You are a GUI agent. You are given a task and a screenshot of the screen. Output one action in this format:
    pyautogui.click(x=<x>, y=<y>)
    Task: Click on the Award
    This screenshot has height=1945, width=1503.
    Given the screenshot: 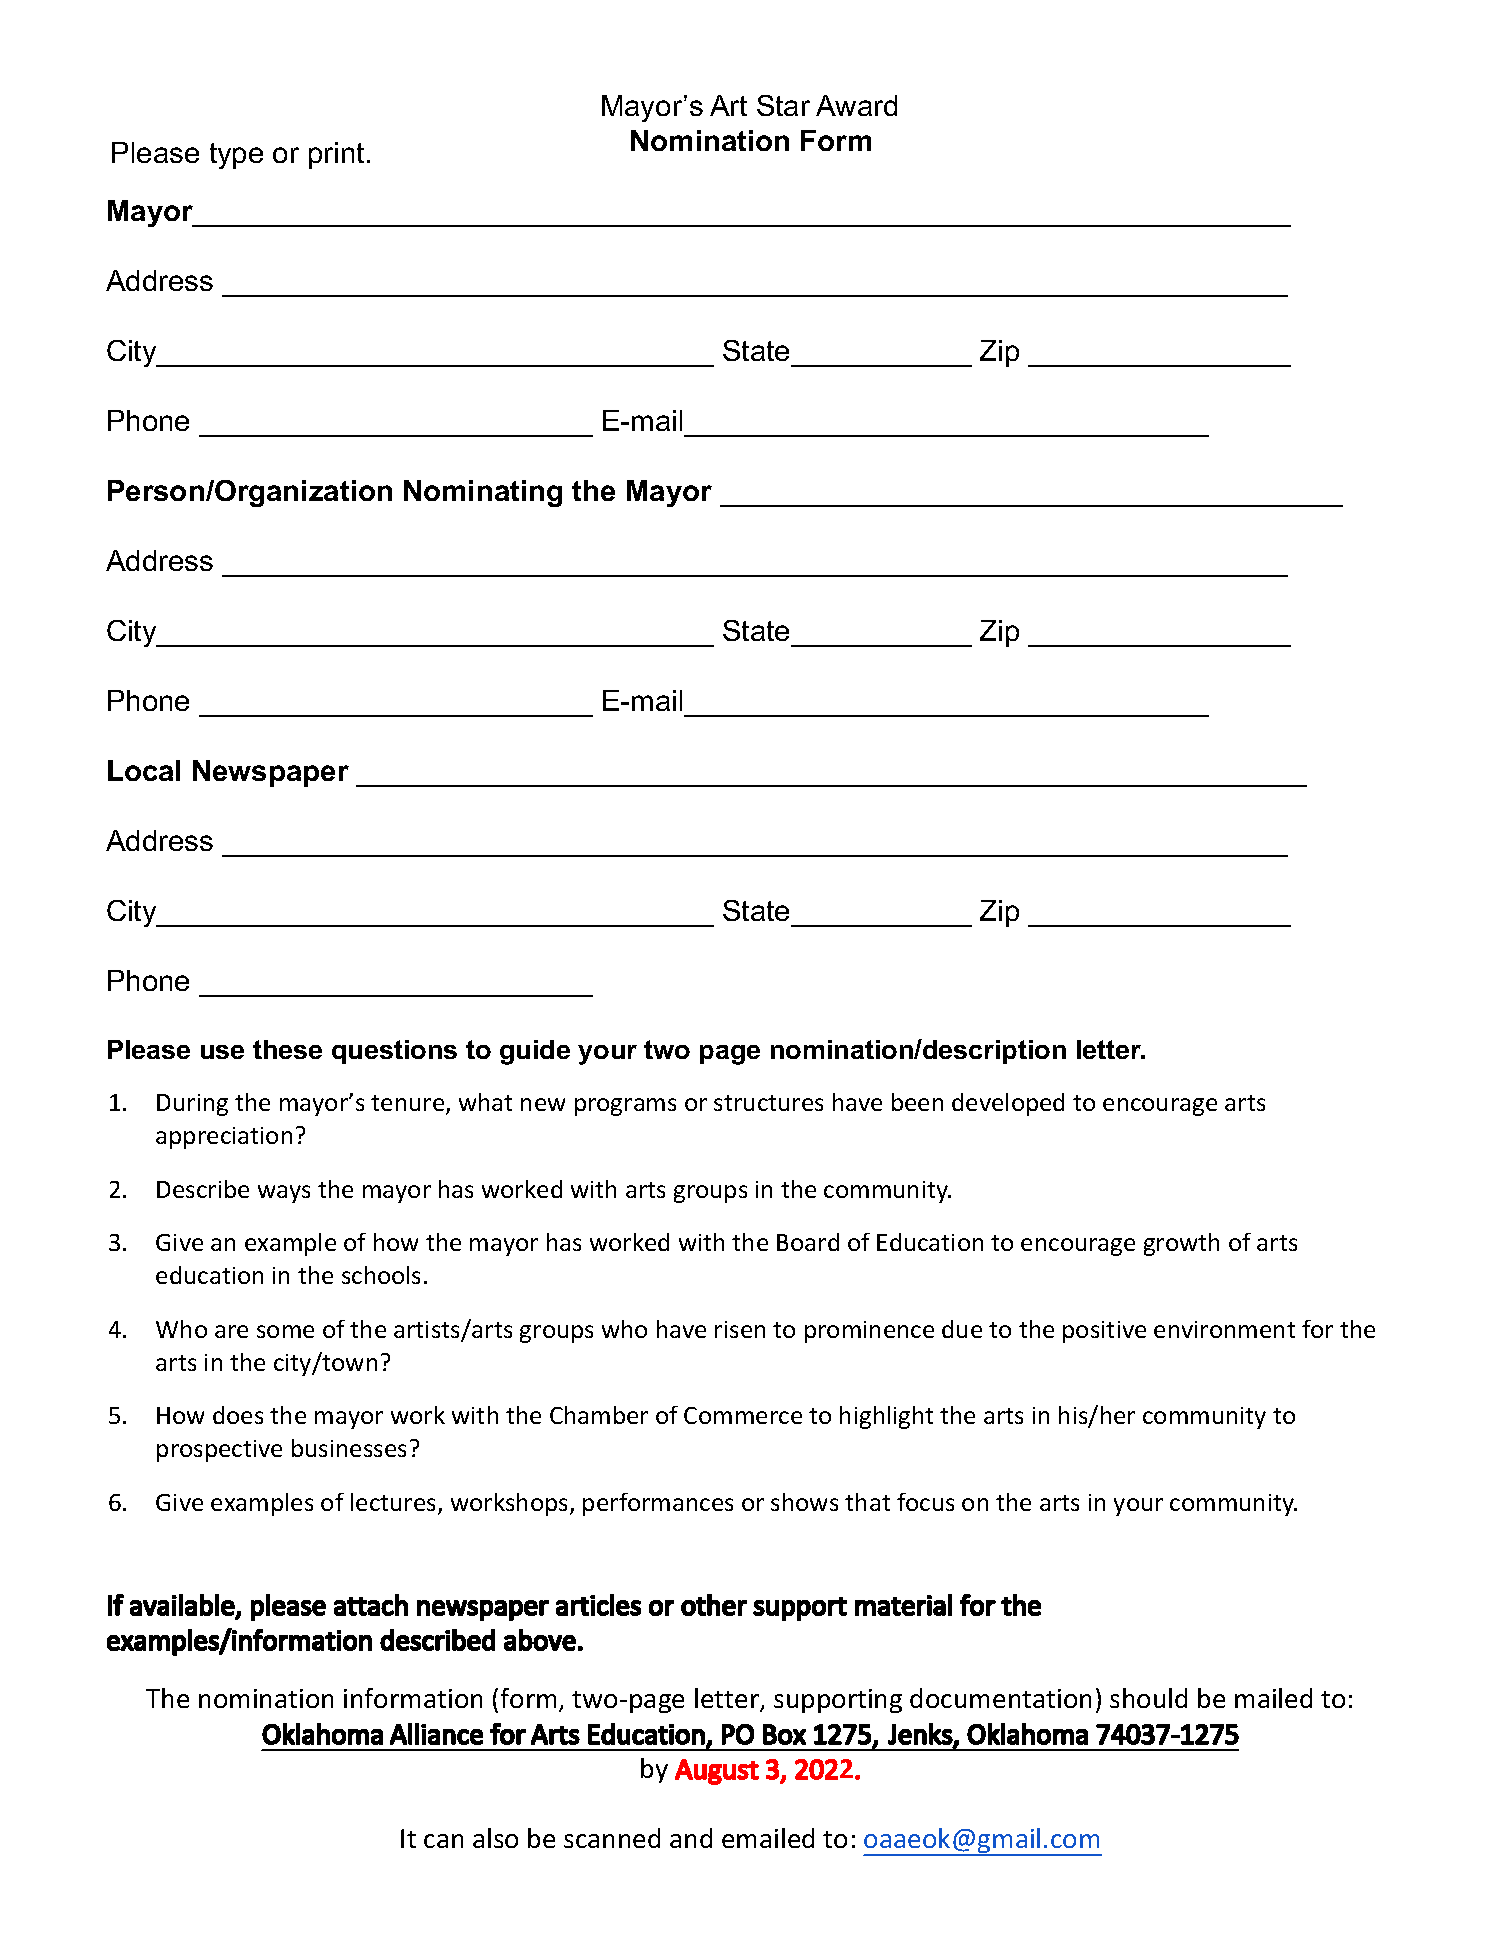 What is the action you would take?
    pyautogui.click(x=856, y=105)
